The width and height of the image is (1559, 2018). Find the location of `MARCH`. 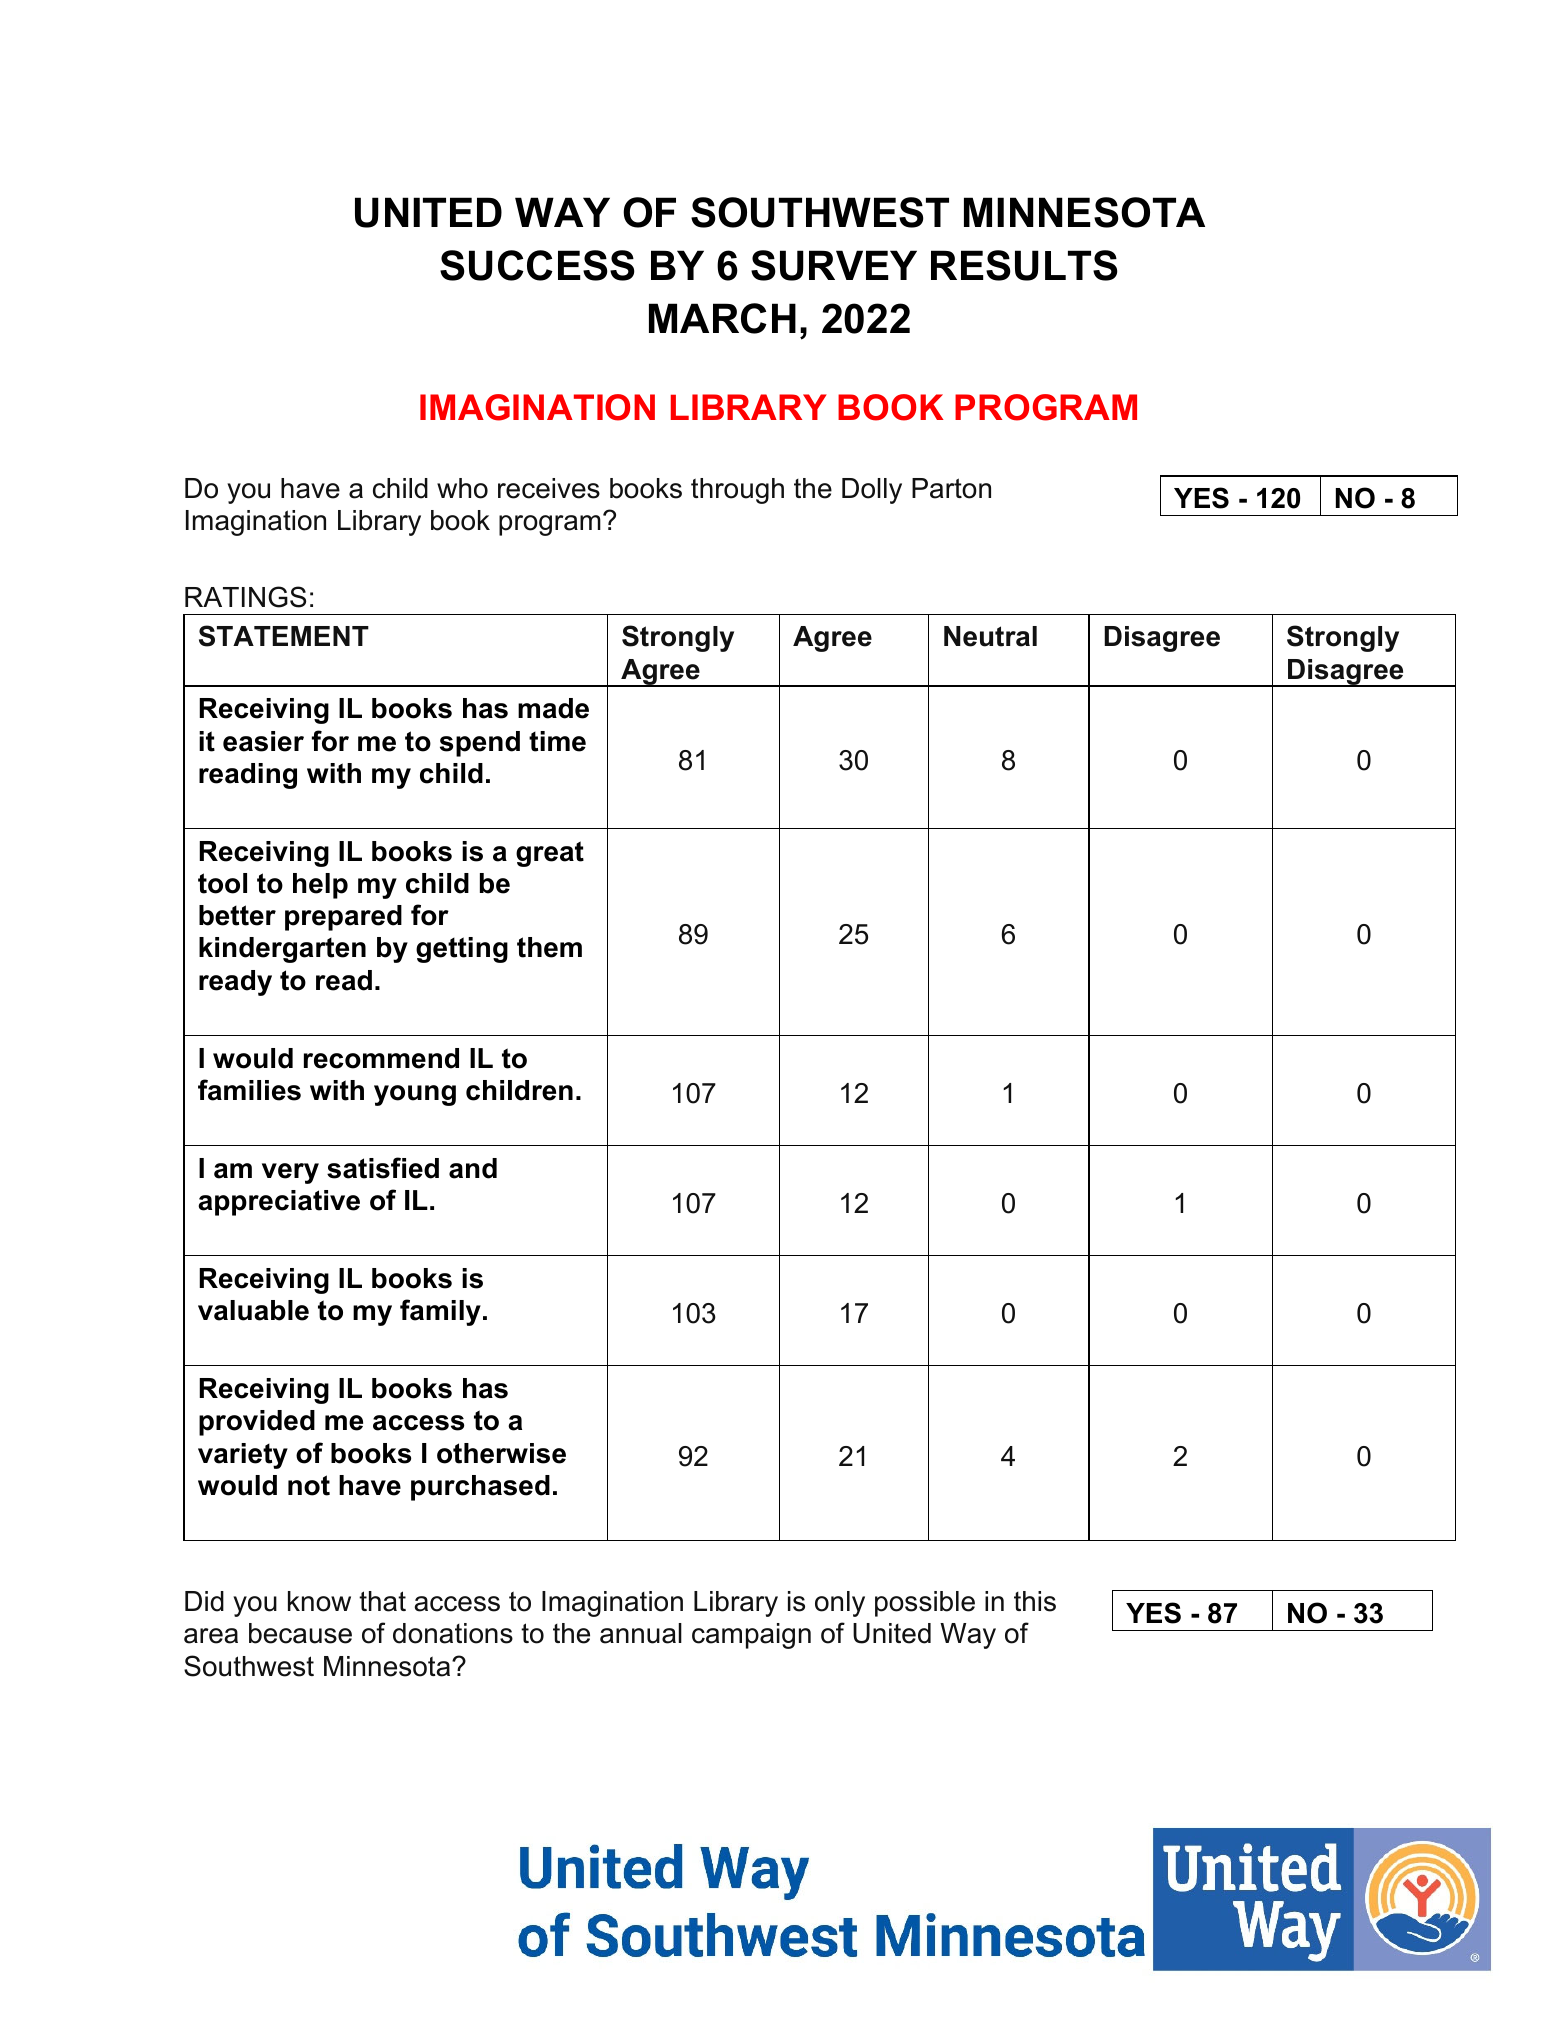

MARCH is located at coordinates (722, 318).
